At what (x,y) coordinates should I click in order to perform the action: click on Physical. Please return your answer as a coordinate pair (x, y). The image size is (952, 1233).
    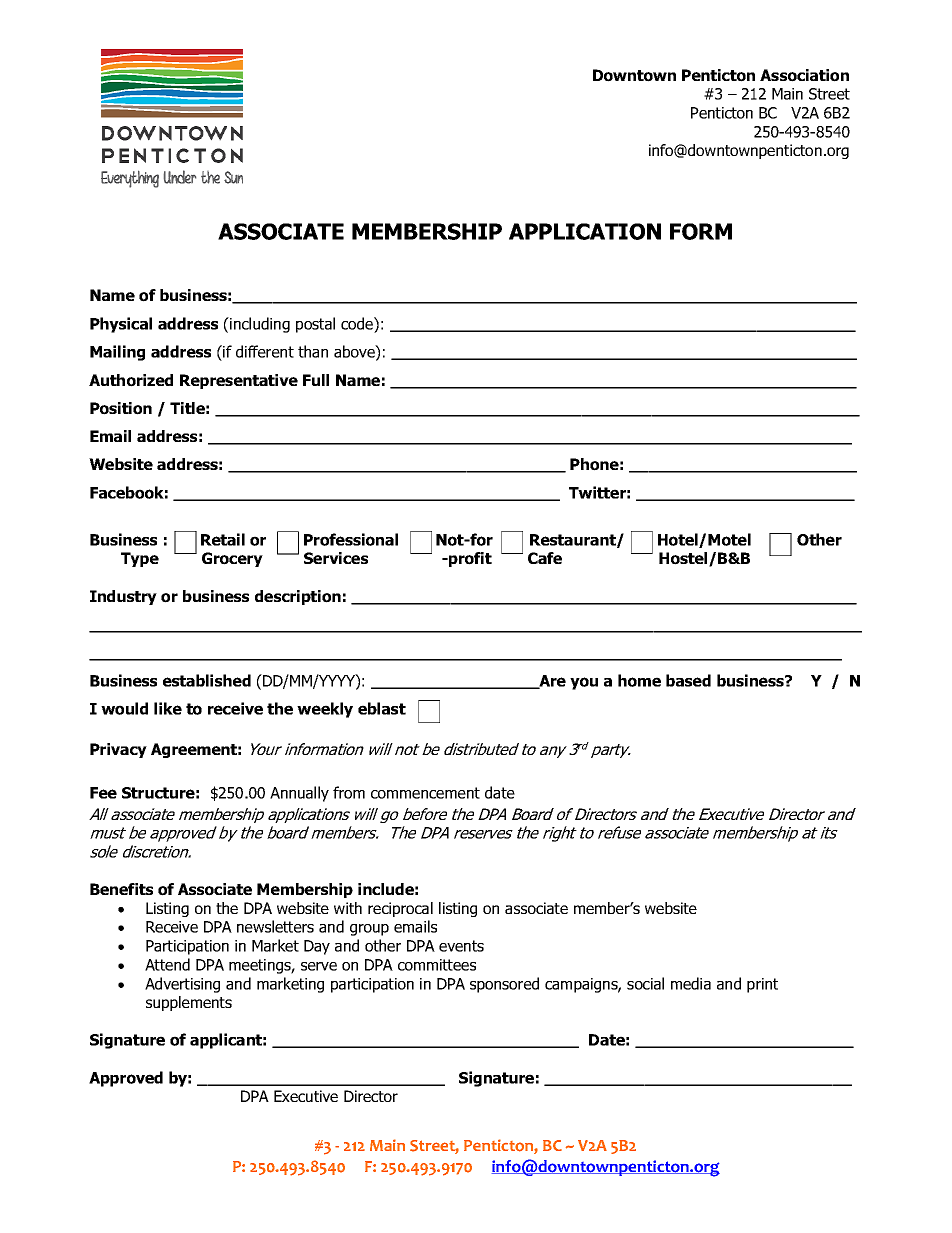
    Looking at the image, I should click on (121, 325).
